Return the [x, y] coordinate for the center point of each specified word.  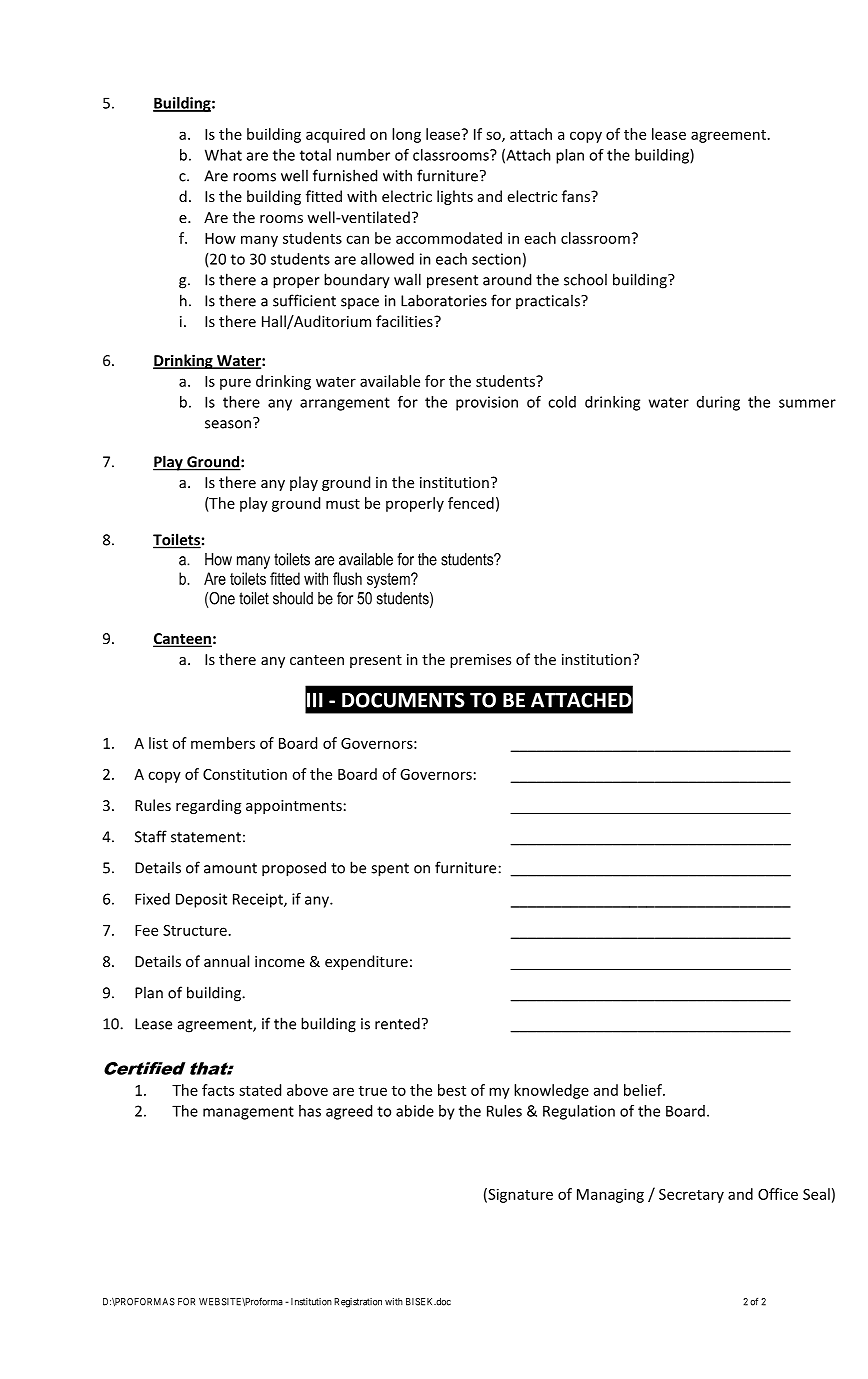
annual [226, 961]
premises [480, 661]
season [228, 424]
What [223, 155]
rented [397, 1023]
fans [577, 196]
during [718, 403]
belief [644, 1090]
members [223, 743]
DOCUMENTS [403, 700]
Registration [358, 1303]
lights [455, 197]
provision [487, 403]
